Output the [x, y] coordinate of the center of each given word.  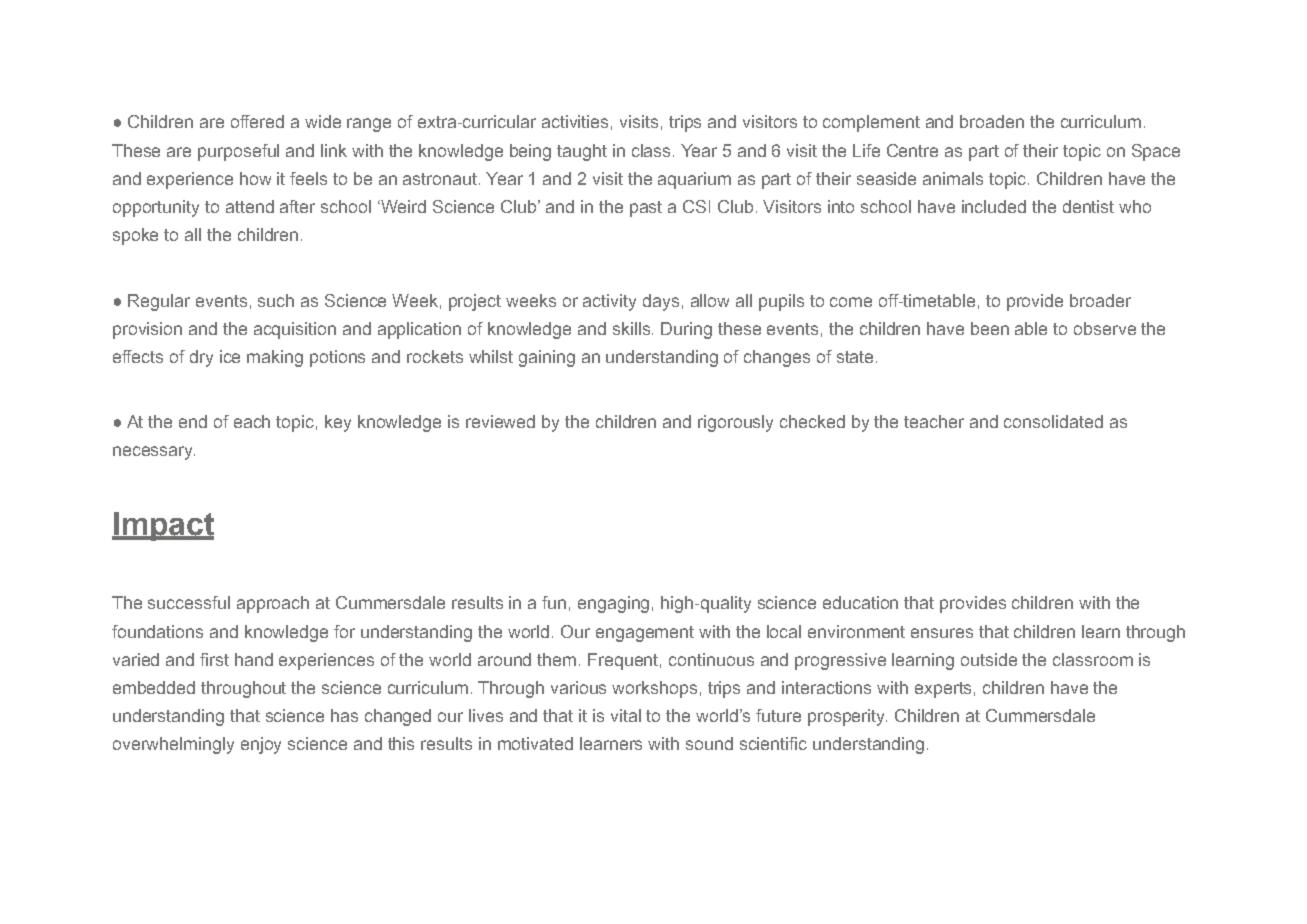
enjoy [261, 745]
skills [631, 328]
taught [582, 152]
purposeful [238, 152]
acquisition [295, 330]
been [990, 328]
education [860, 602]
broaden [992, 121]
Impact [163, 526]
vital [626, 715]
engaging [613, 604]
